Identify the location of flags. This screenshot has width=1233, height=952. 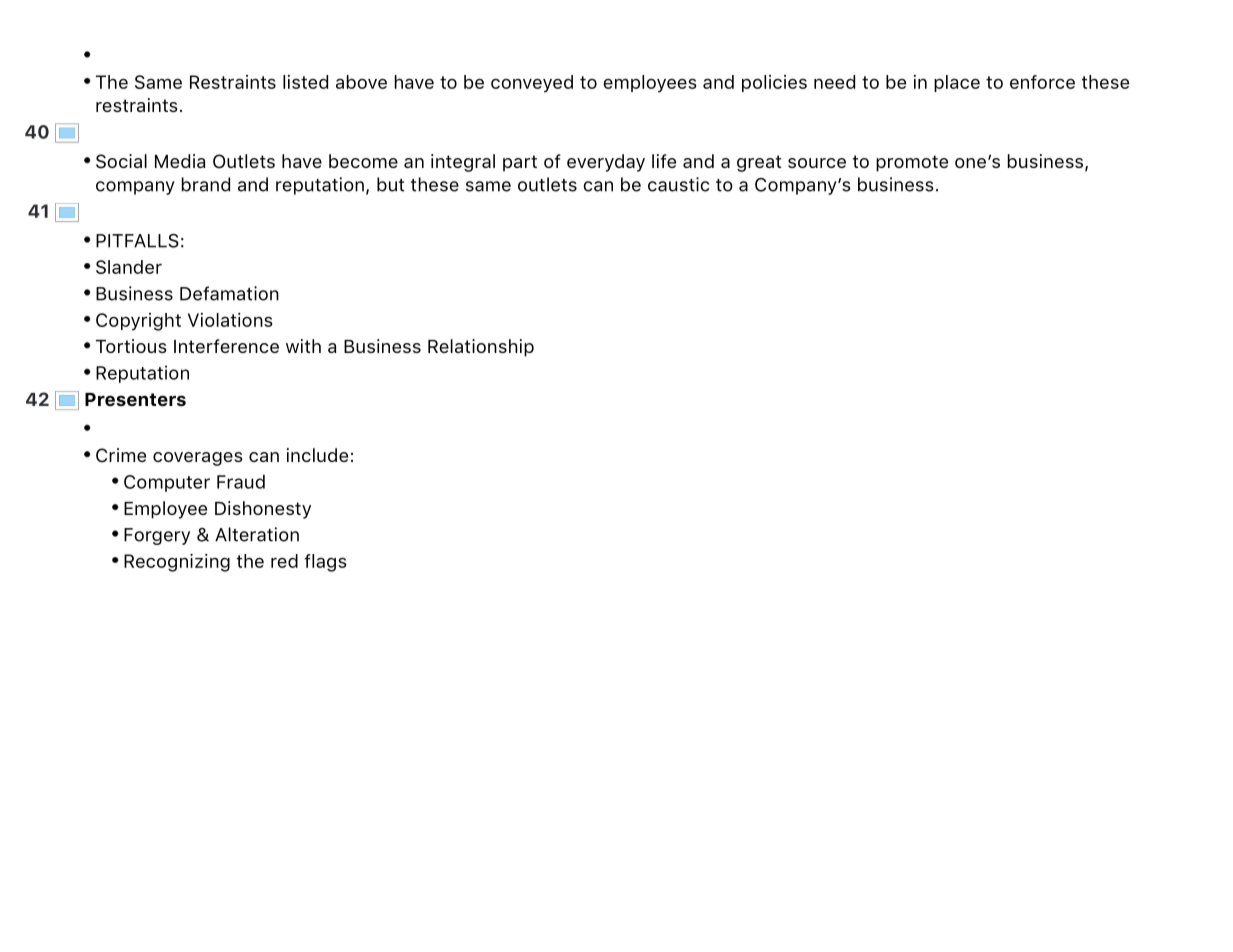
(325, 563).
